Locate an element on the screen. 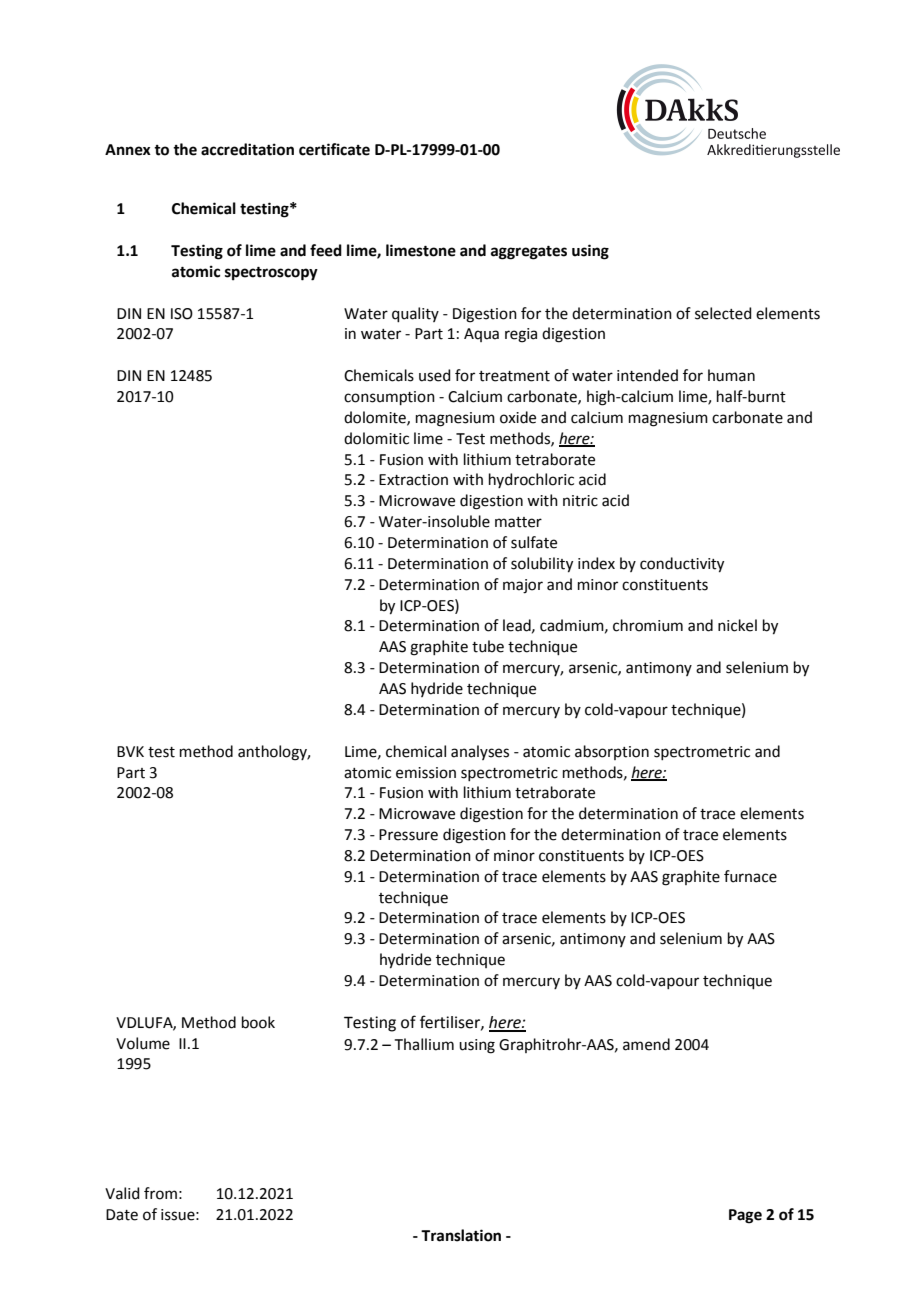 This screenshot has height=1308, width=924. emission is located at coordinates (426, 773).
